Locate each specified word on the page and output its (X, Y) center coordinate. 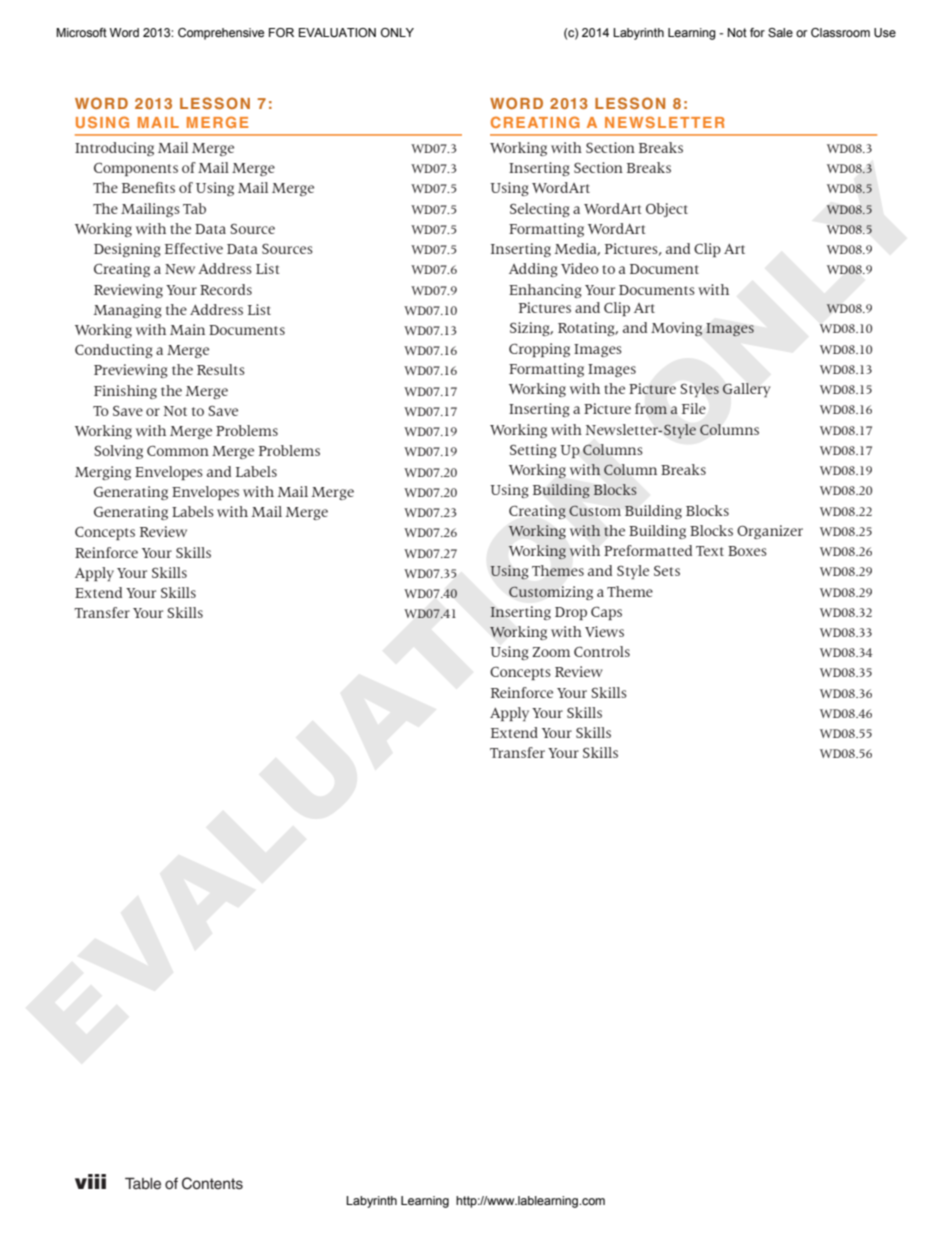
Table (143, 1184)
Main (187, 329)
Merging (103, 473)
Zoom (551, 652)
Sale (780, 32)
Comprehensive (221, 34)
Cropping (539, 350)
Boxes (747, 551)
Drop (571, 613)
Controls (602, 651)
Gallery (746, 390)
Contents (212, 1183)
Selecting (540, 210)
